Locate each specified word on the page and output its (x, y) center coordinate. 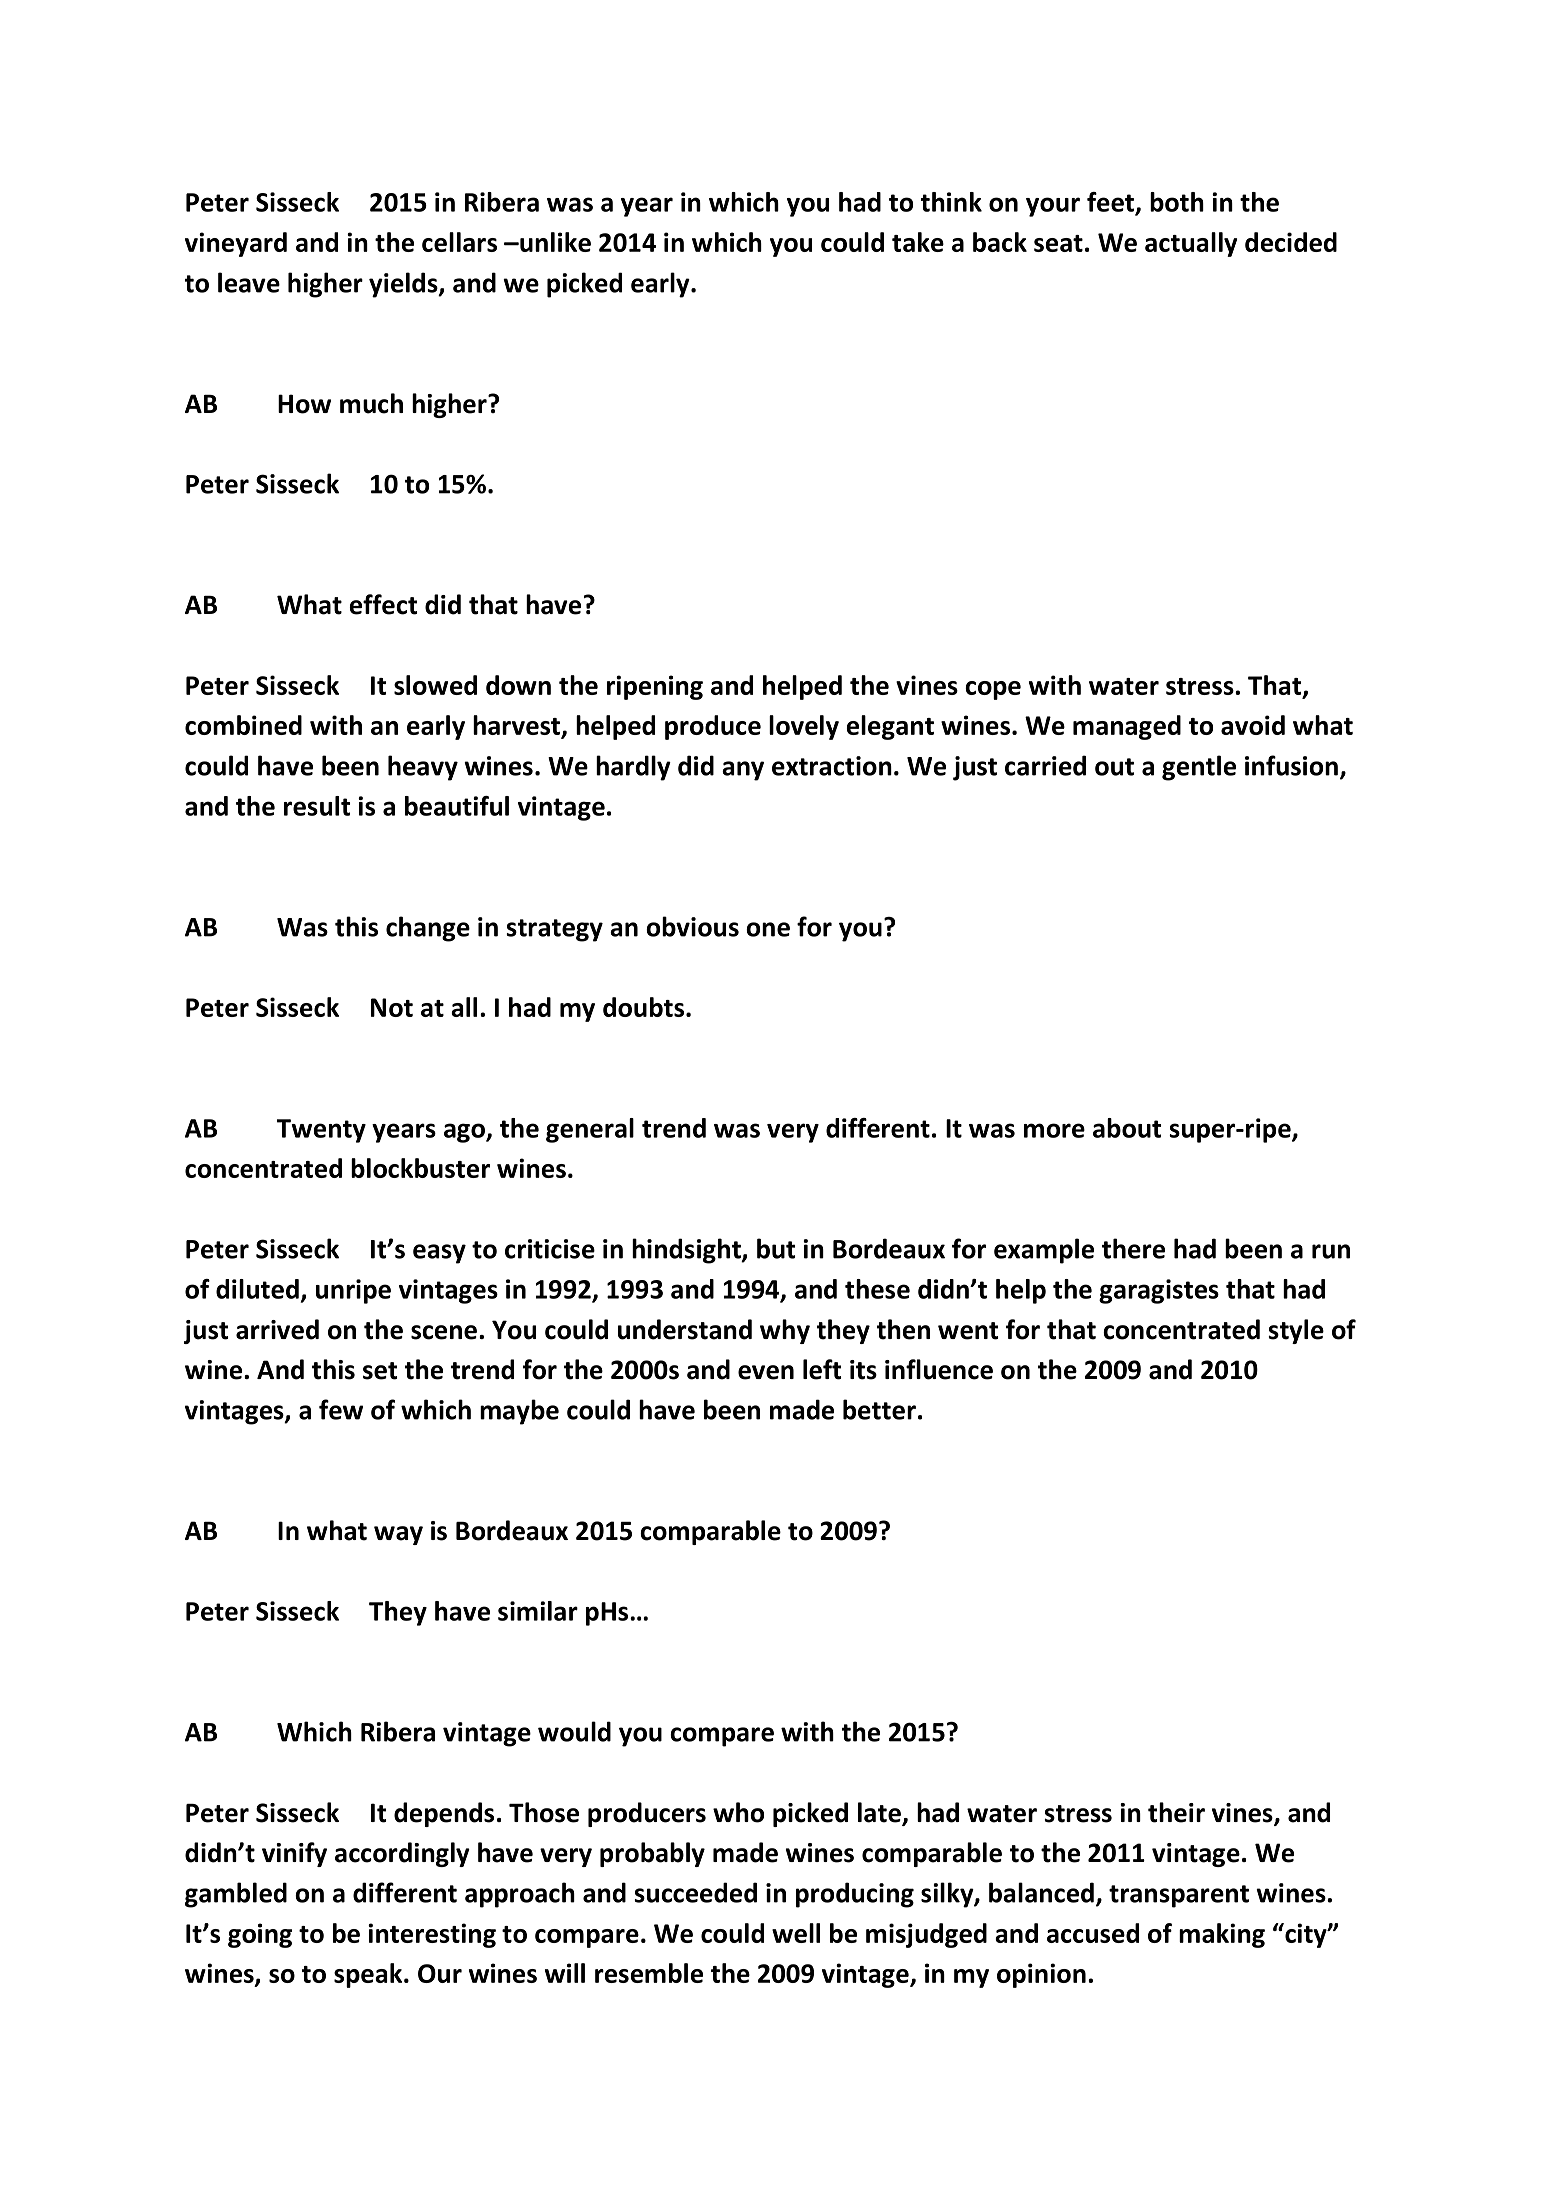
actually (1191, 244)
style (1296, 1331)
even (766, 1372)
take (918, 242)
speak (369, 1975)
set (380, 1371)
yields (404, 285)
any (743, 771)
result (317, 806)
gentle (1199, 768)
